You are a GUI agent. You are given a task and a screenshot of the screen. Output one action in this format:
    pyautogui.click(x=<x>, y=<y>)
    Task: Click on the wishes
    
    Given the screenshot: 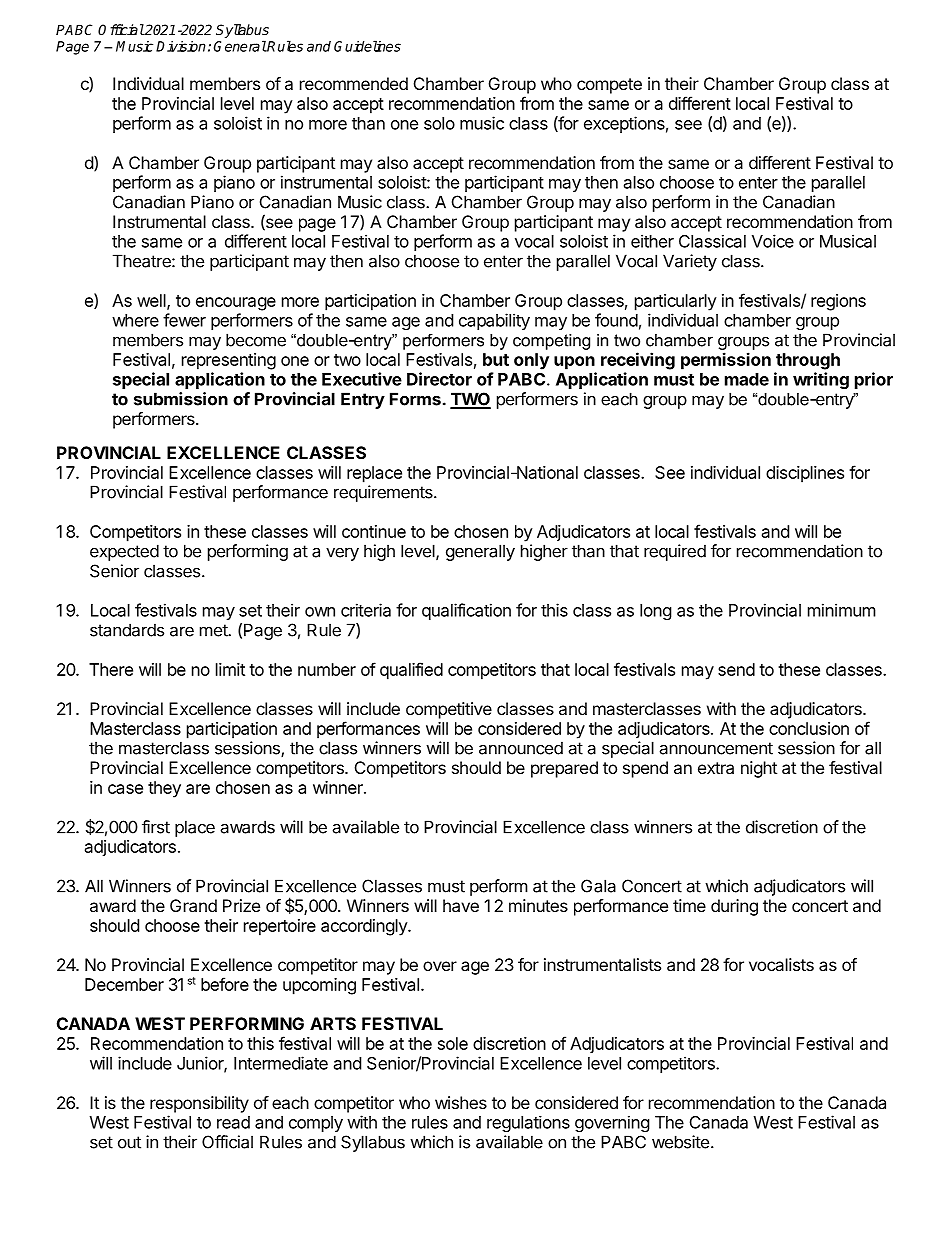 What is the action you would take?
    pyautogui.click(x=461, y=1102)
